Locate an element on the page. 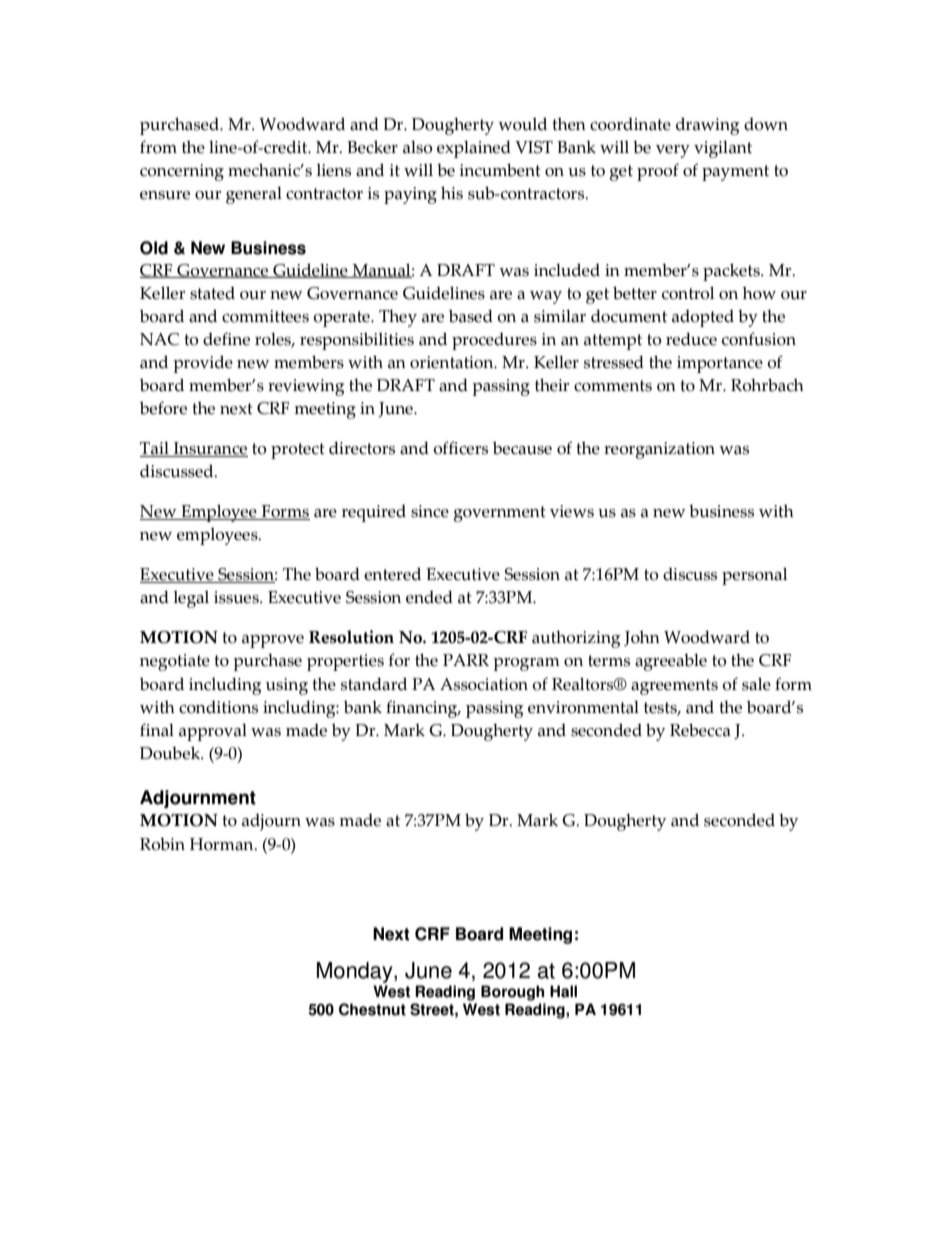  Monday is located at coordinates (356, 974).
